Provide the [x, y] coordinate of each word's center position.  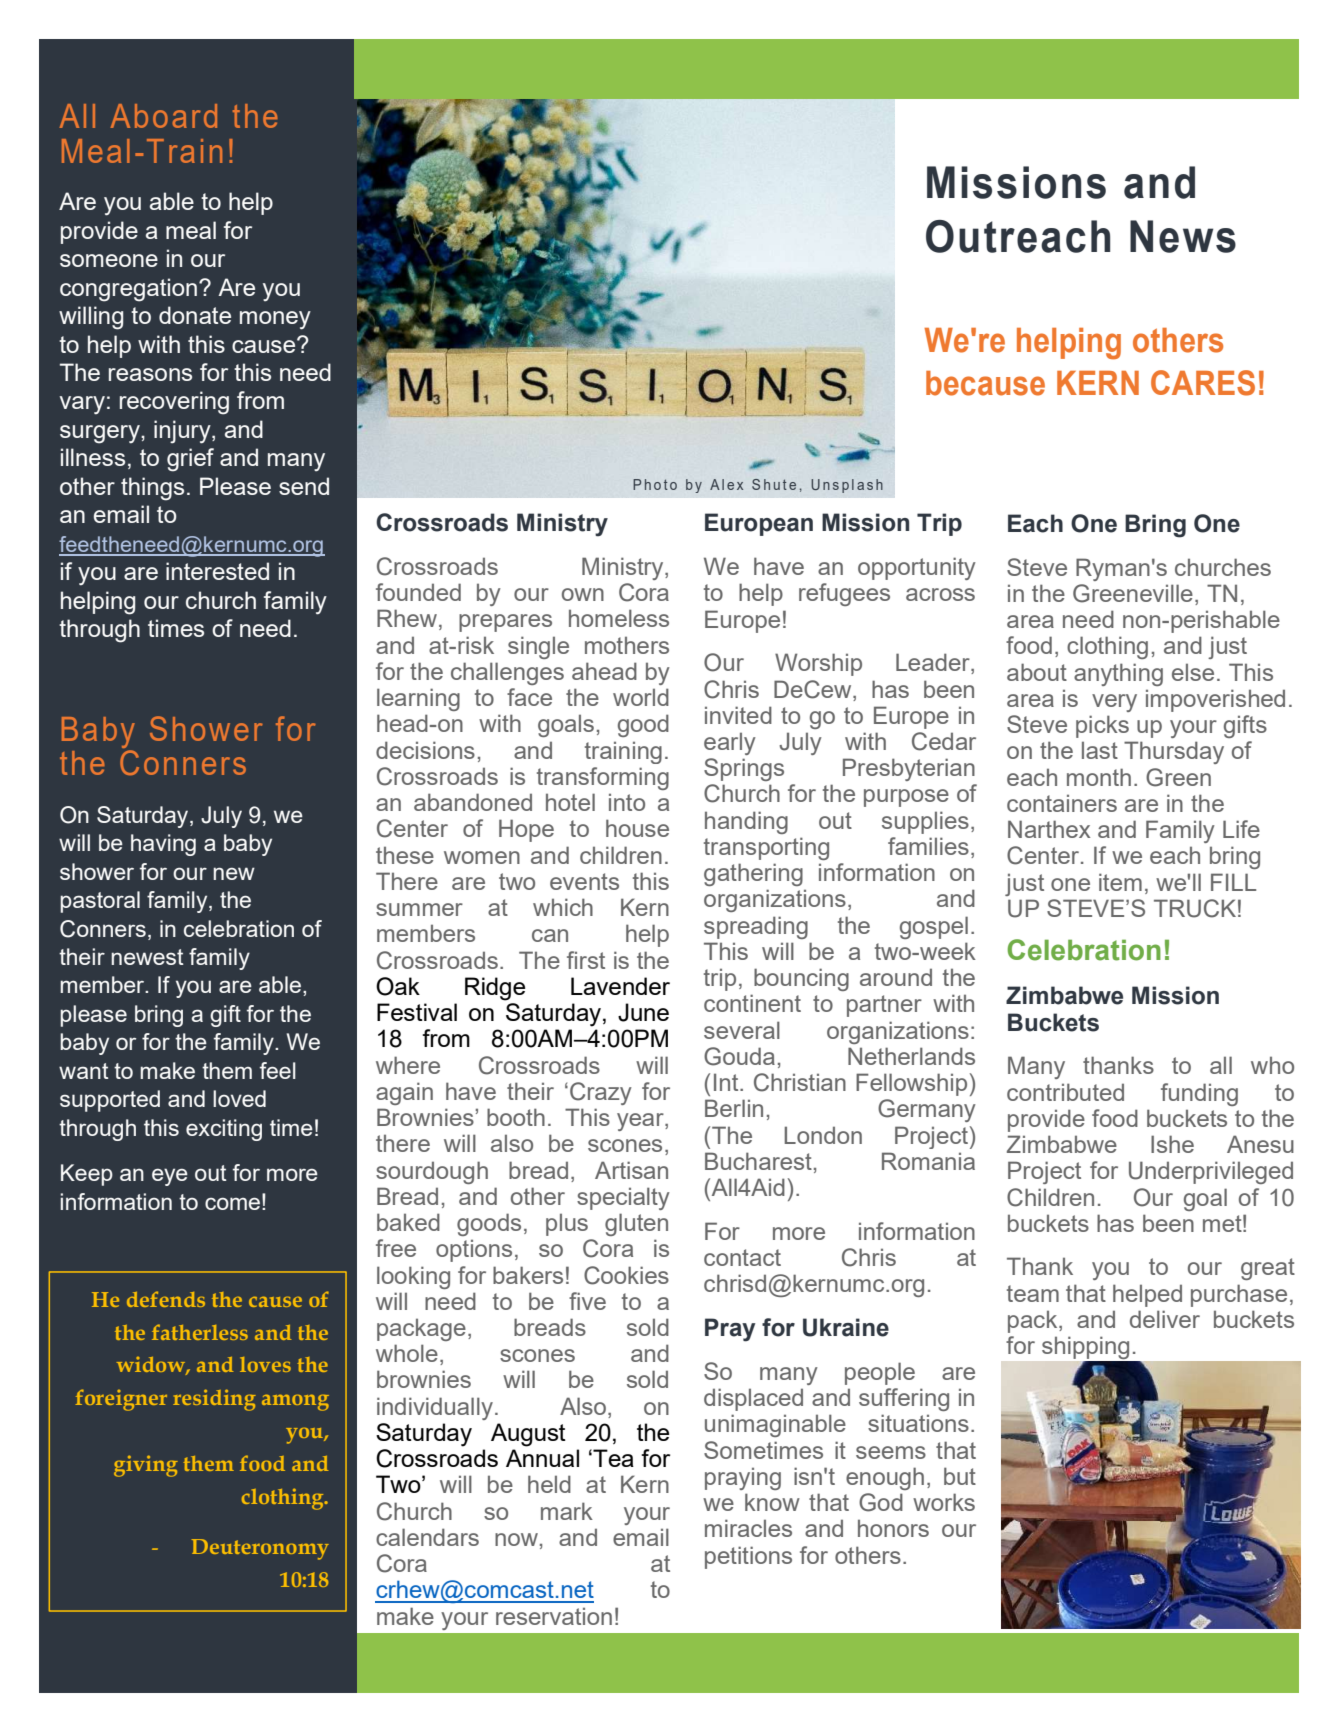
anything [1118, 674]
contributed [1065, 1092]
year [641, 1122]
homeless [619, 618]
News [1183, 236]
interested [217, 571]
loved [239, 1098]
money [275, 320]
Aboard [164, 116]
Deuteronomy [260, 1549]
